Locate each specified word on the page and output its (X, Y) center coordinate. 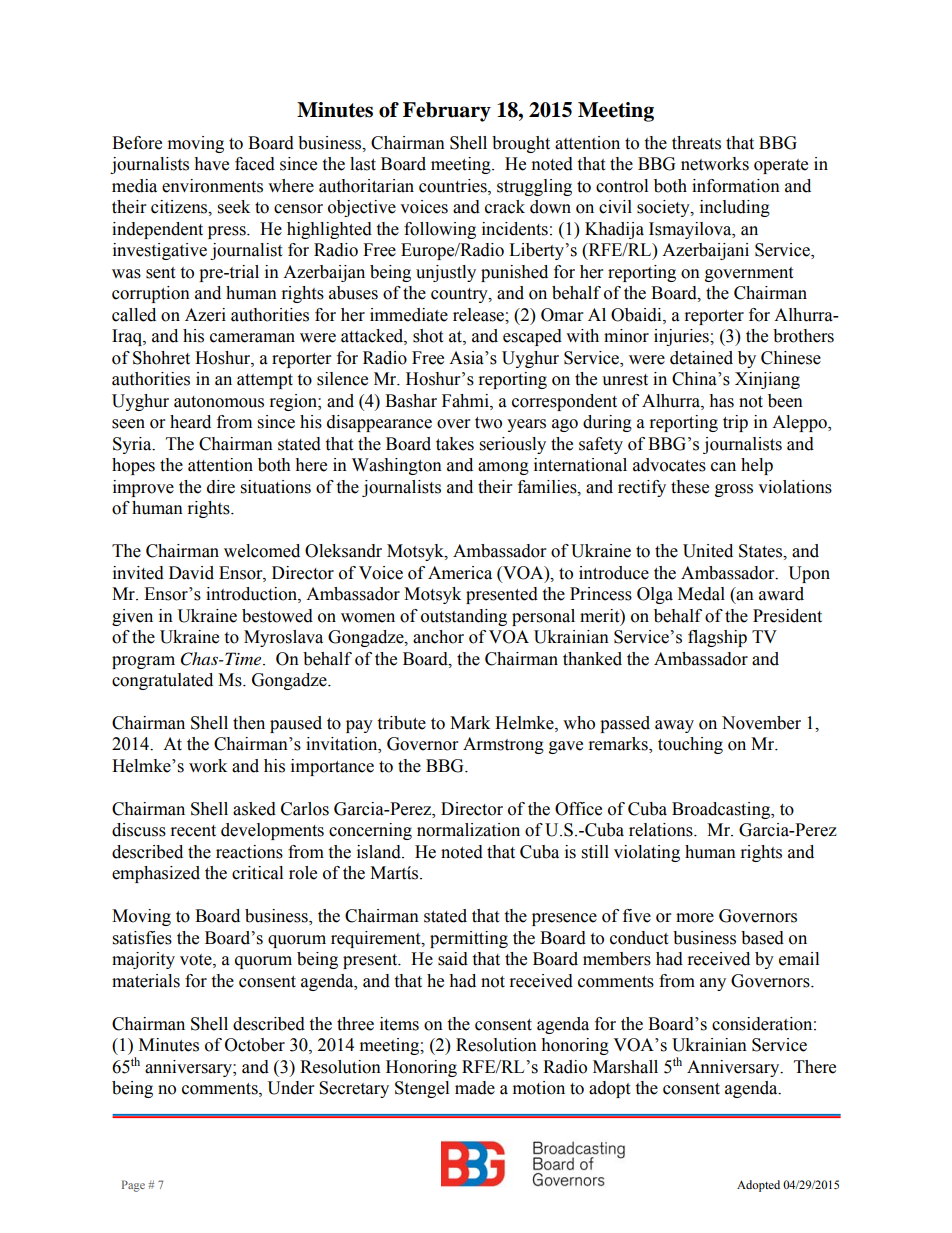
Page (133, 1186)
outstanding (464, 617)
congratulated (162, 681)
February (447, 112)
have (211, 164)
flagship (717, 638)
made (475, 1088)
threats (696, 143)
